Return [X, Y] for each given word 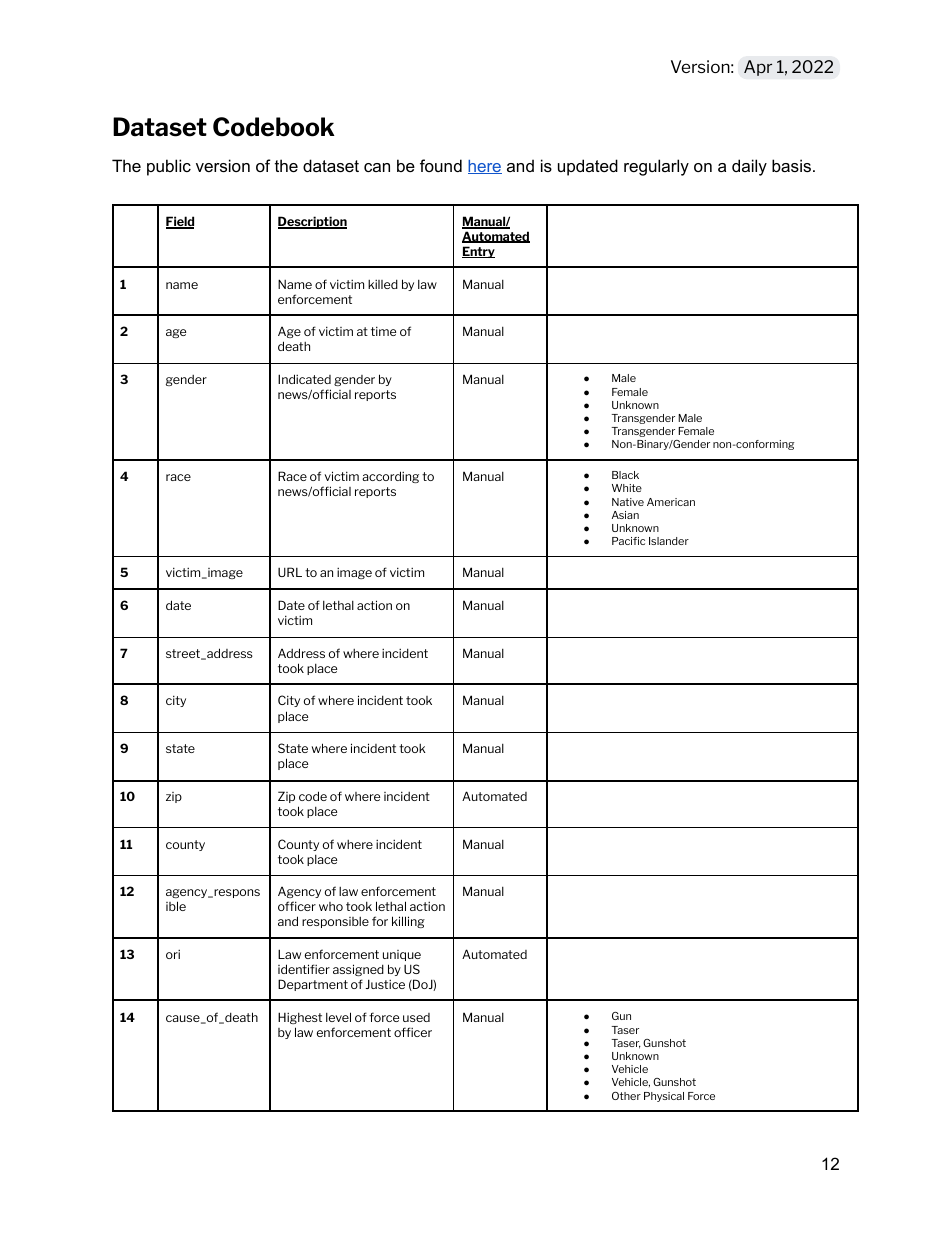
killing [408, 922]
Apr [758, 68]
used [416, 1017]
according [390, 477]
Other [626, 1096]
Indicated [304, 379]
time [383, 331]
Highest [300, 1018]
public [169, 167]
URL [290, 572]
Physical [664, 1097]
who [331, 906]
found [441, 165]
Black [625, 475]
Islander [669, 541]
